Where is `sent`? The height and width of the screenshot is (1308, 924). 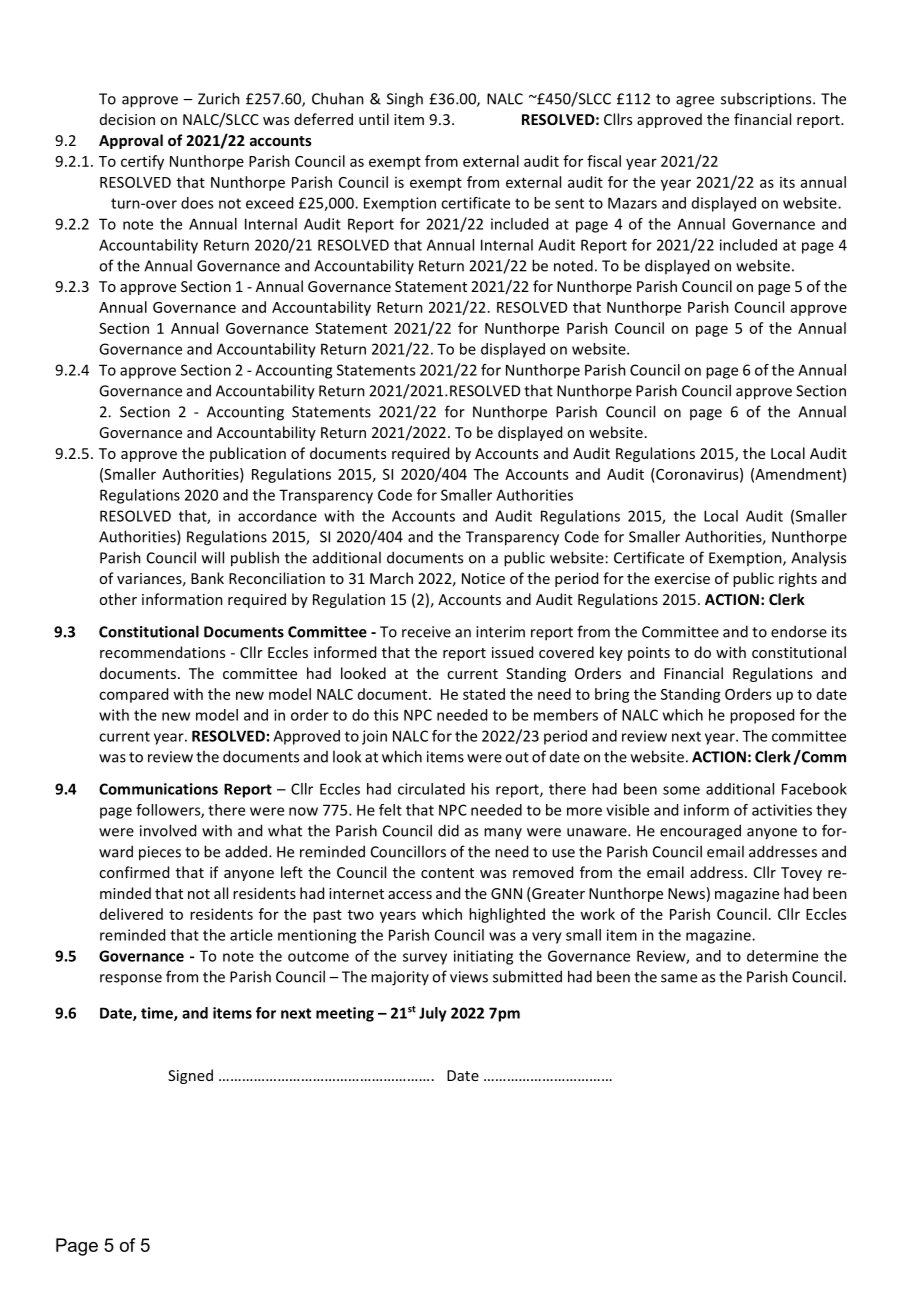
sent is located at coordinates (569, 203).
